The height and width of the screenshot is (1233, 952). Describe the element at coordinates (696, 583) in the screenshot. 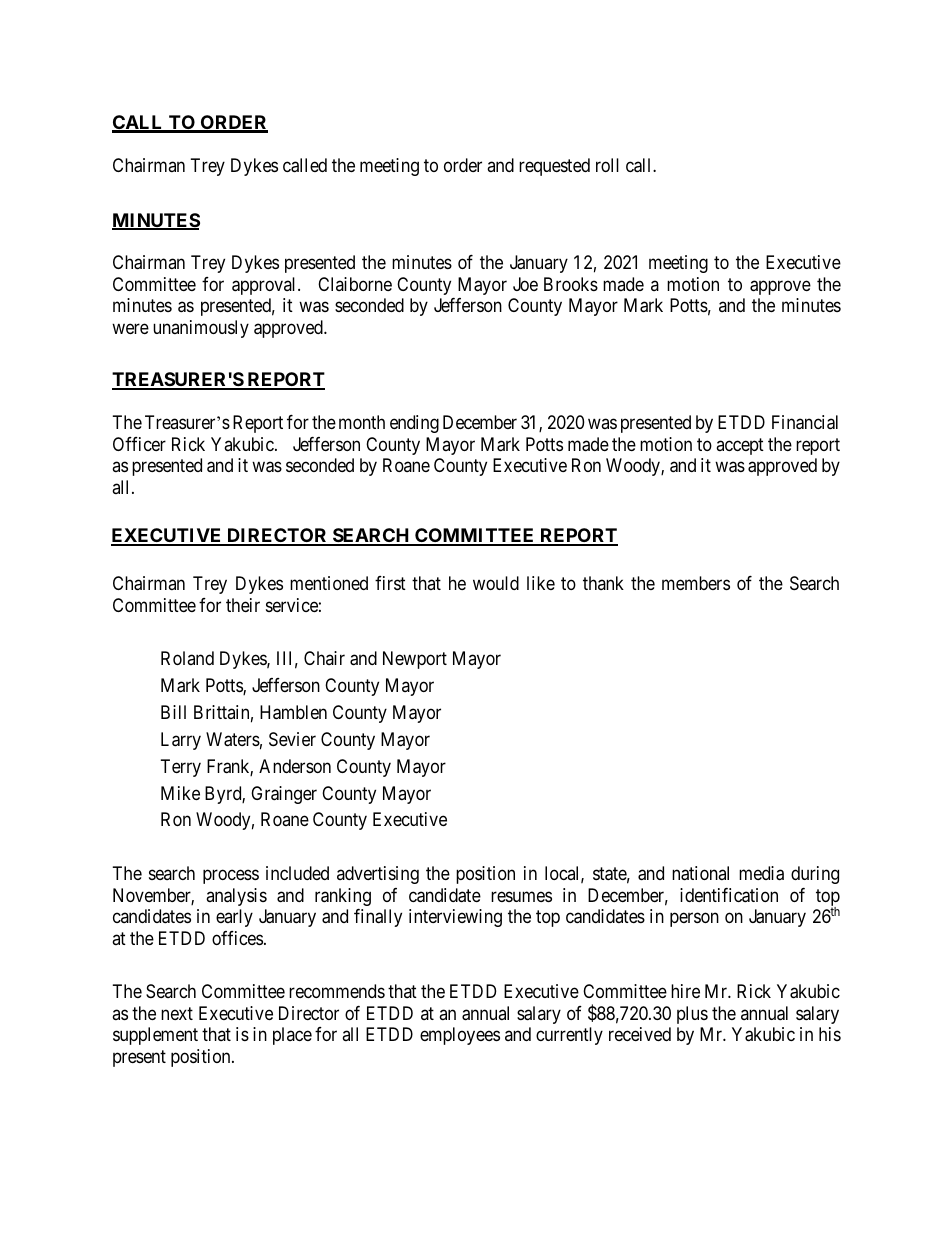

I see `members` at that location.
